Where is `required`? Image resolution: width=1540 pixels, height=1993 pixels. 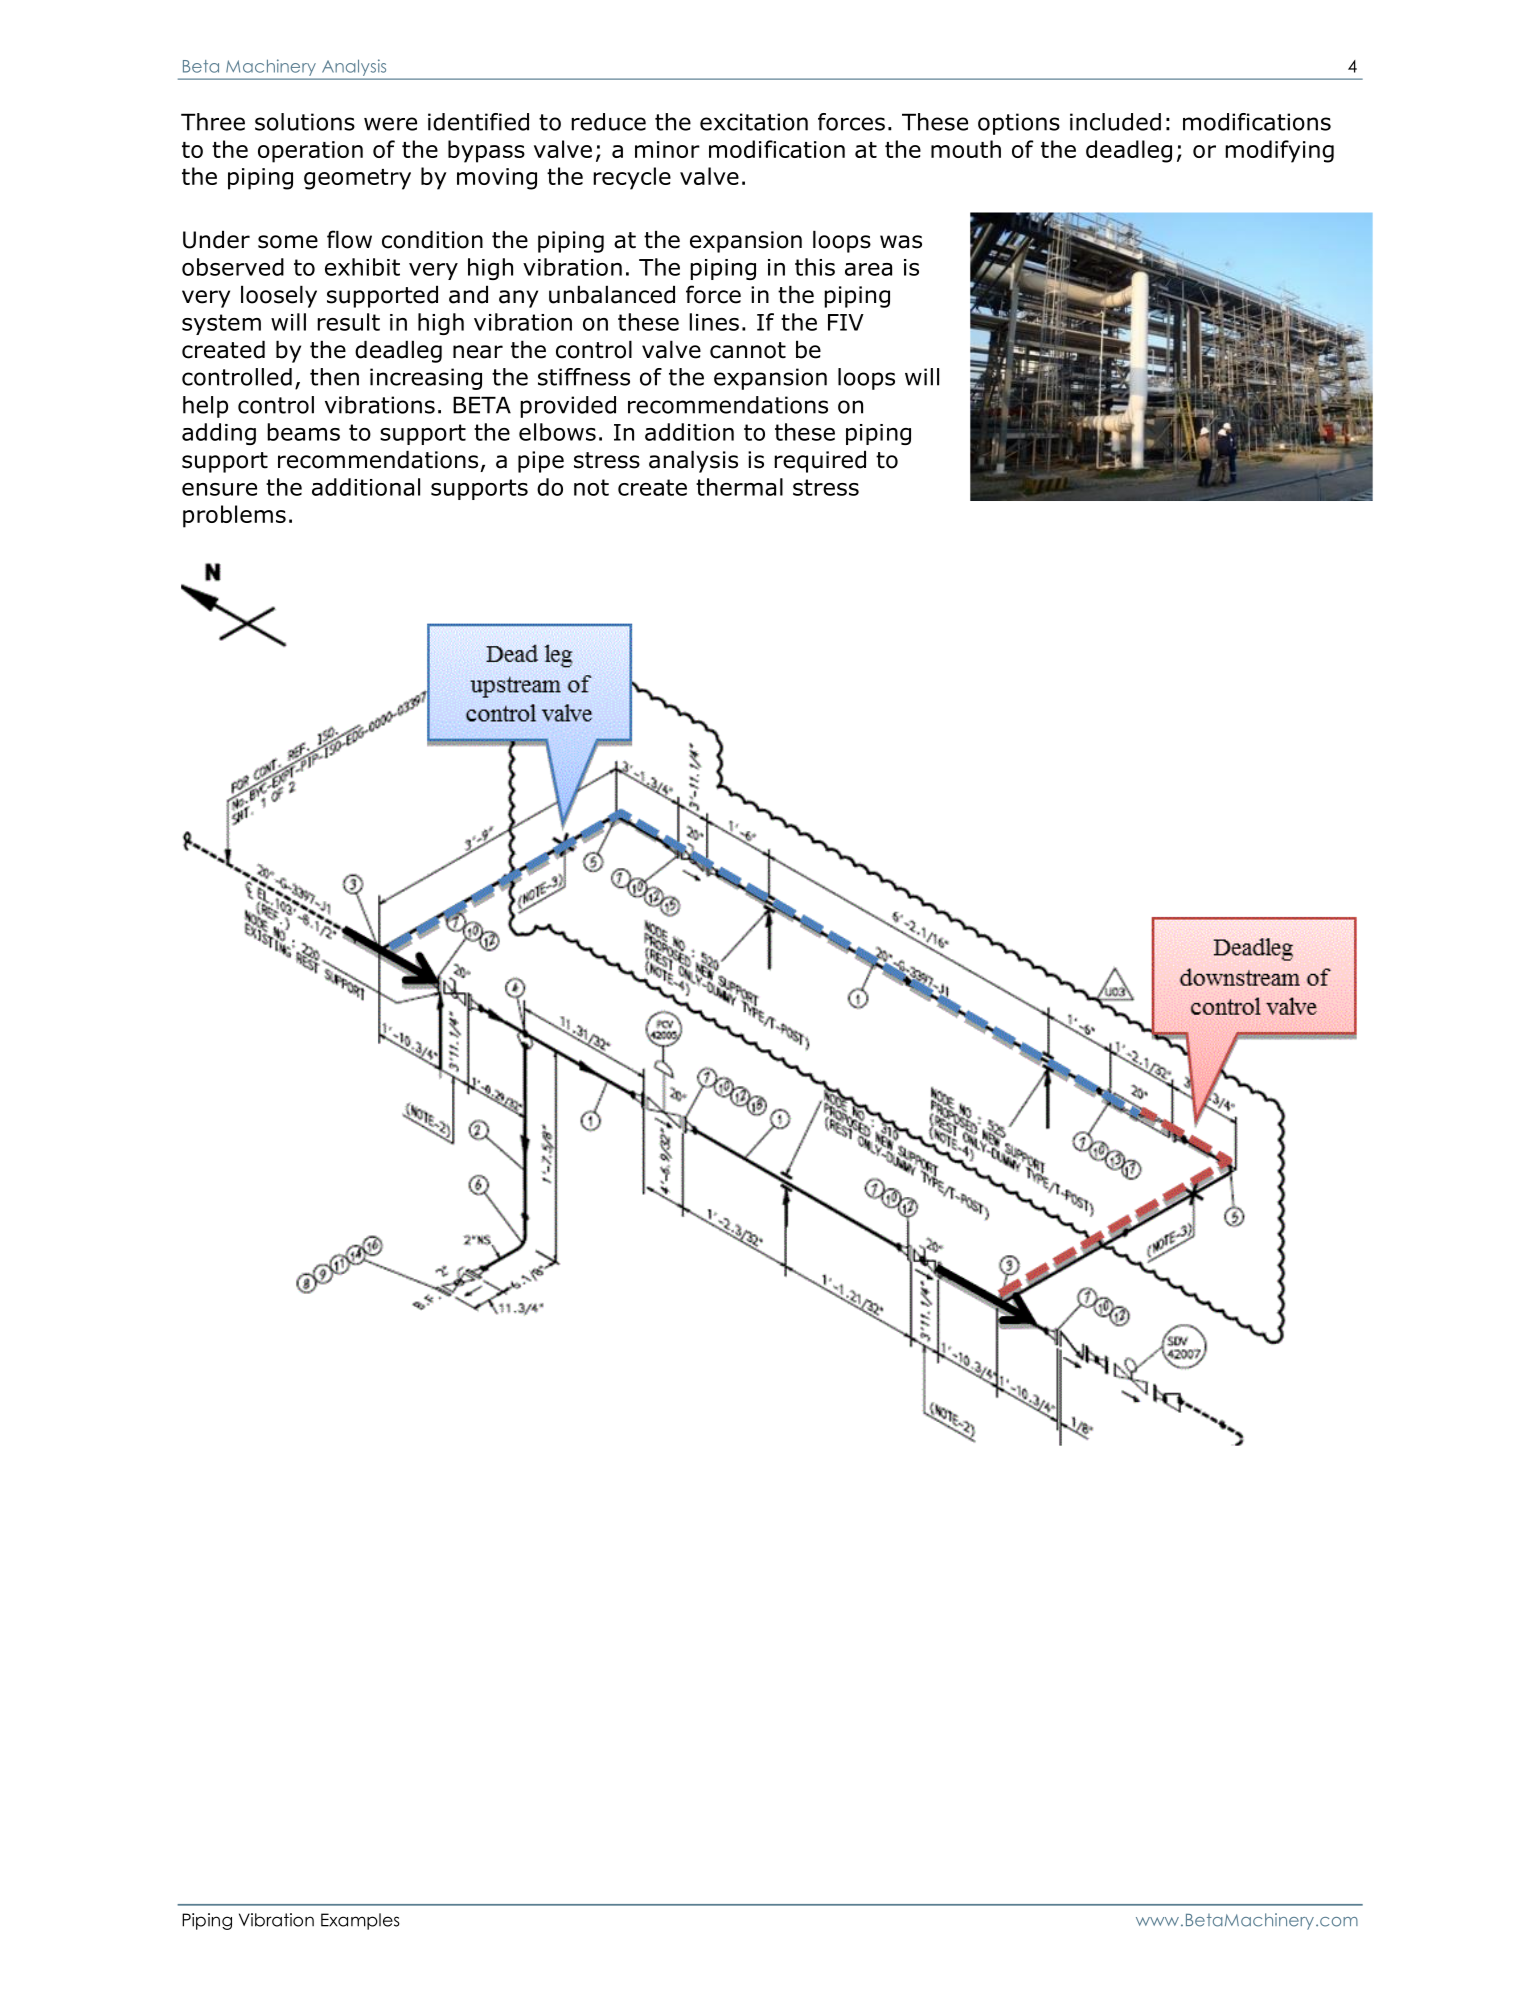 required is located at coordinates (820, 461).
